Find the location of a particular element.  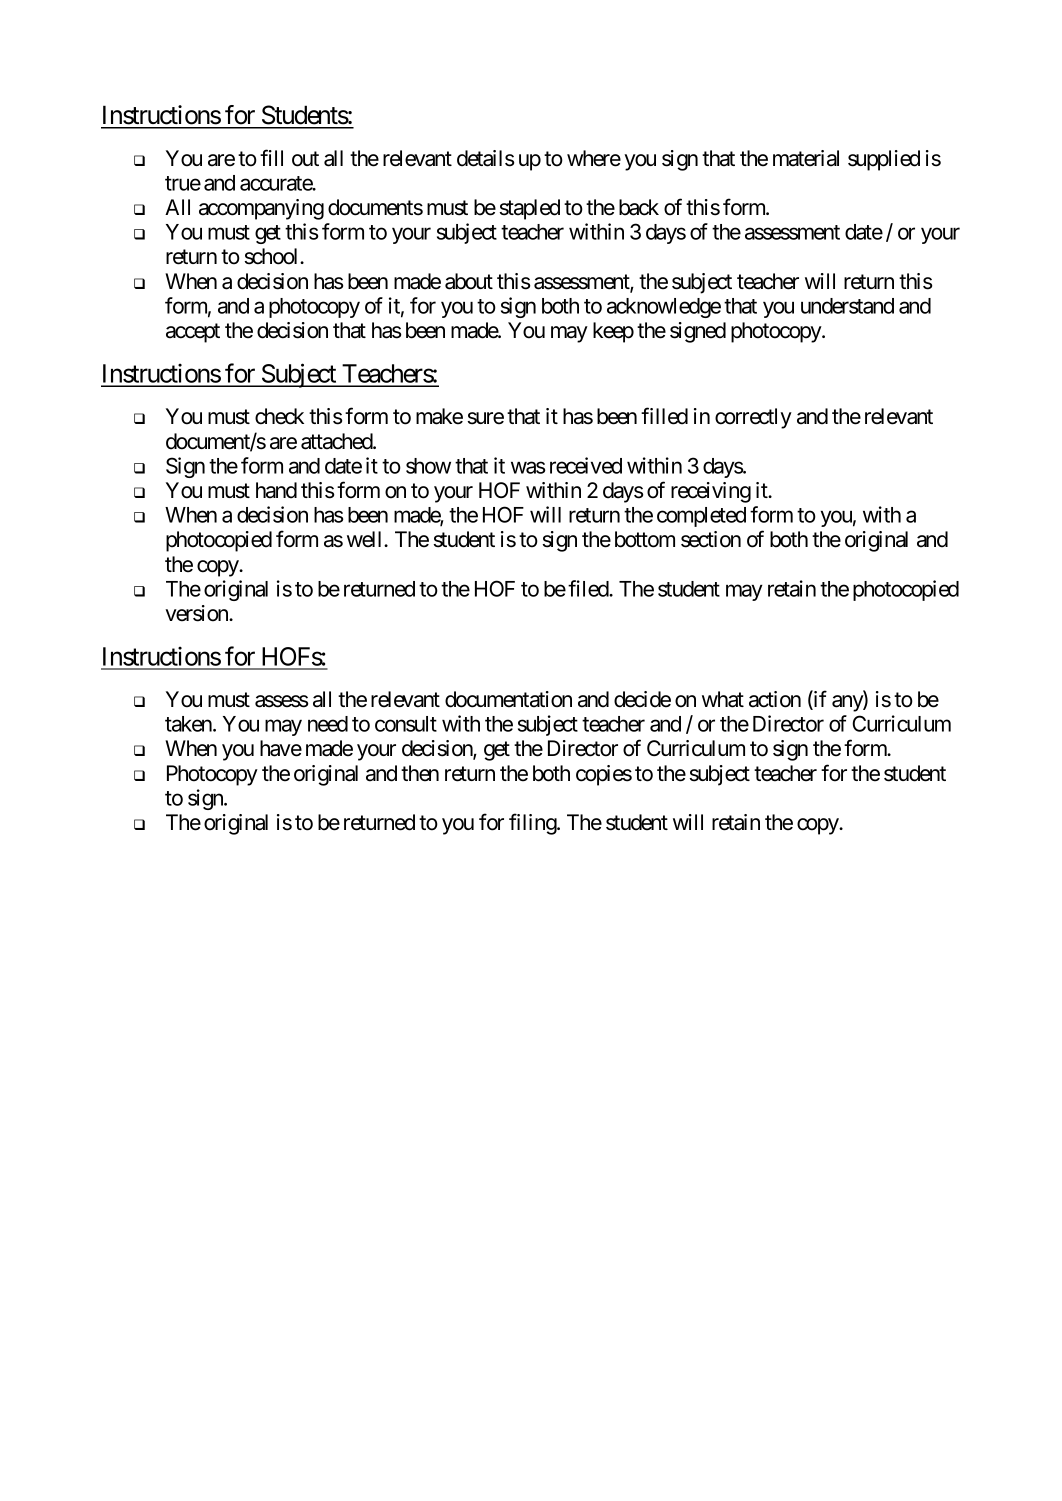

filed is located at coordinates (589, 588).
